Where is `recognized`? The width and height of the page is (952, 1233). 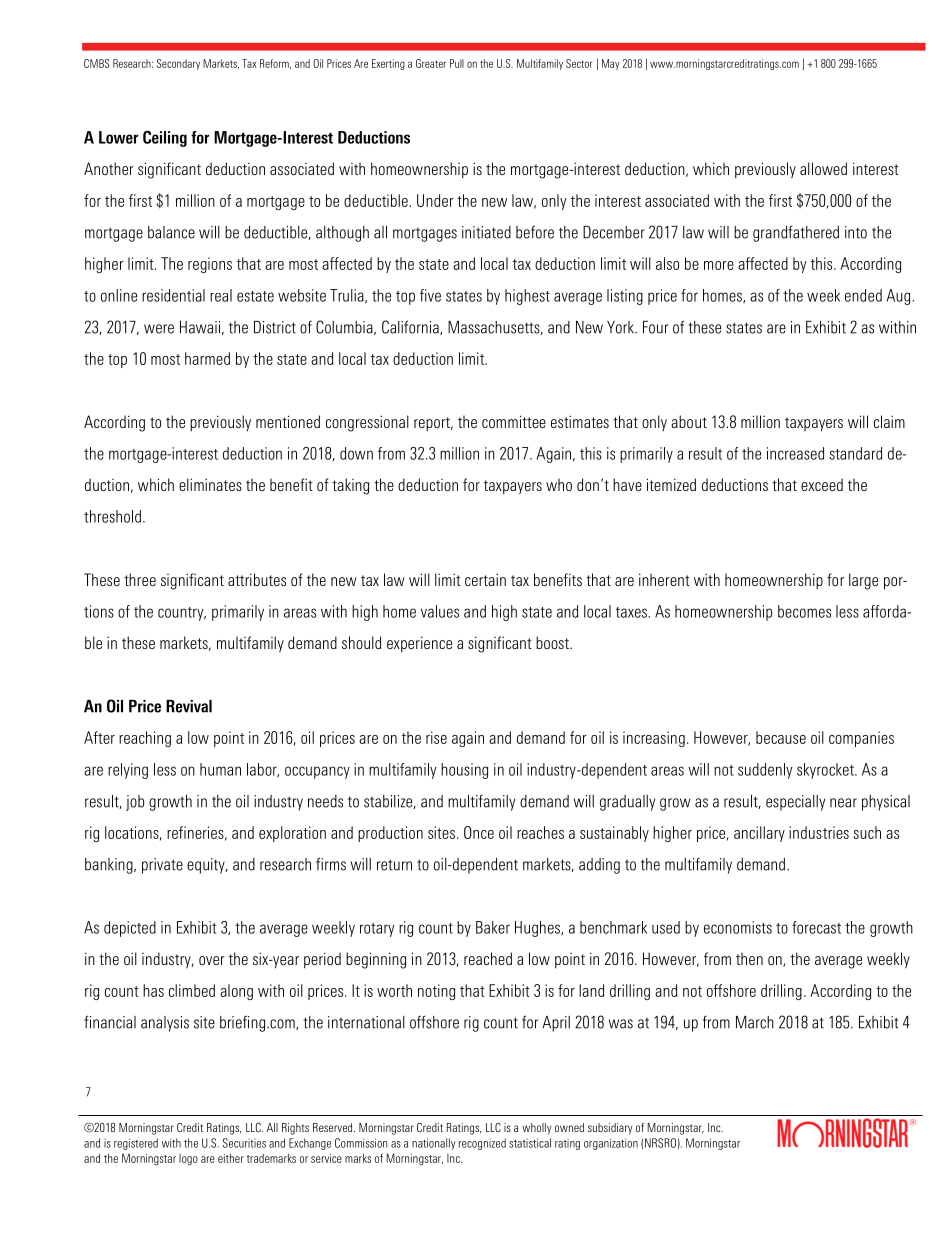
recognized is located at coordinates (482, 1144).
